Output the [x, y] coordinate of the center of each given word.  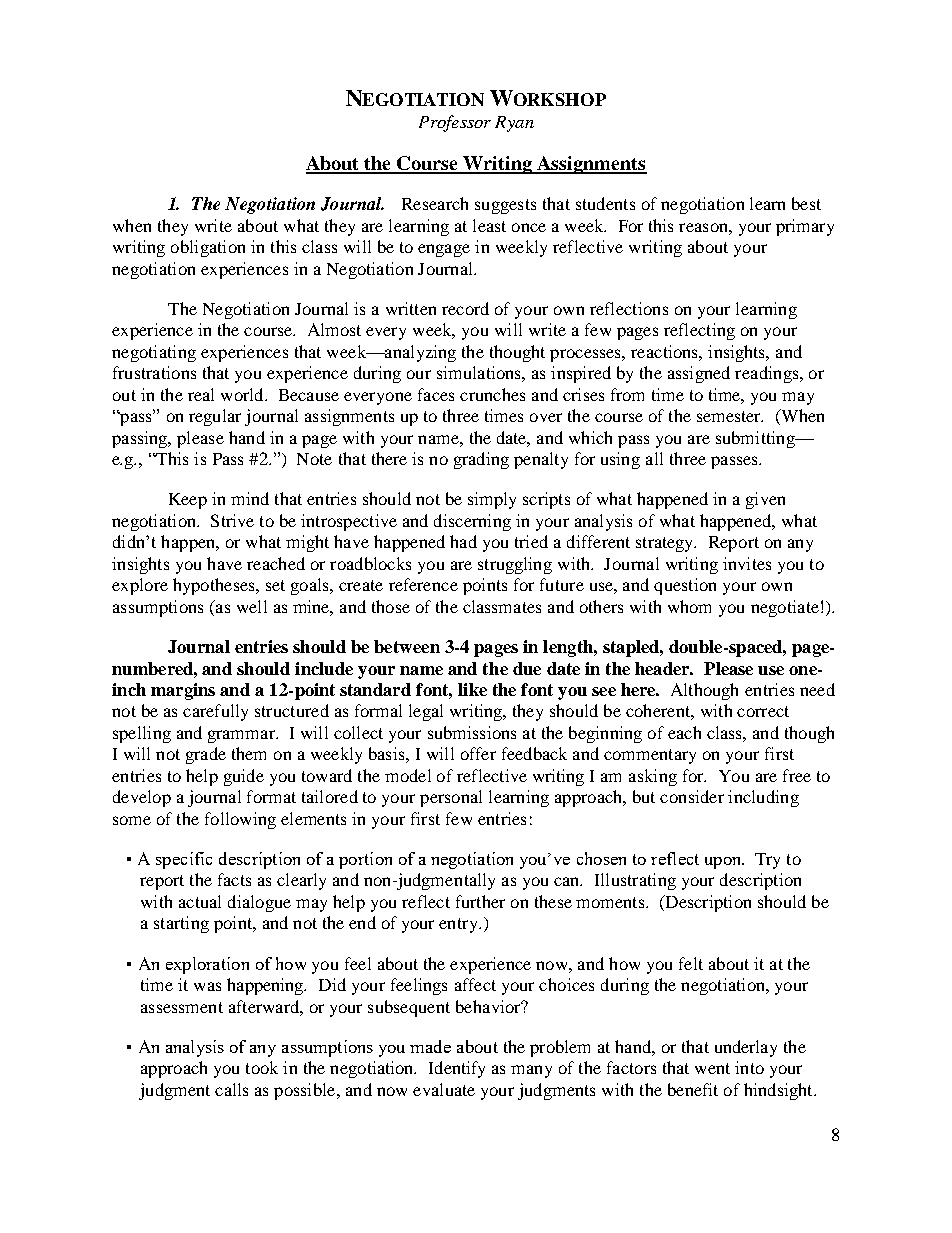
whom [689, 606]
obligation [208, 248]
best [806, 203]
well [252, 606]
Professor [455, 123]
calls [231, 1089]
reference [423, 584]
